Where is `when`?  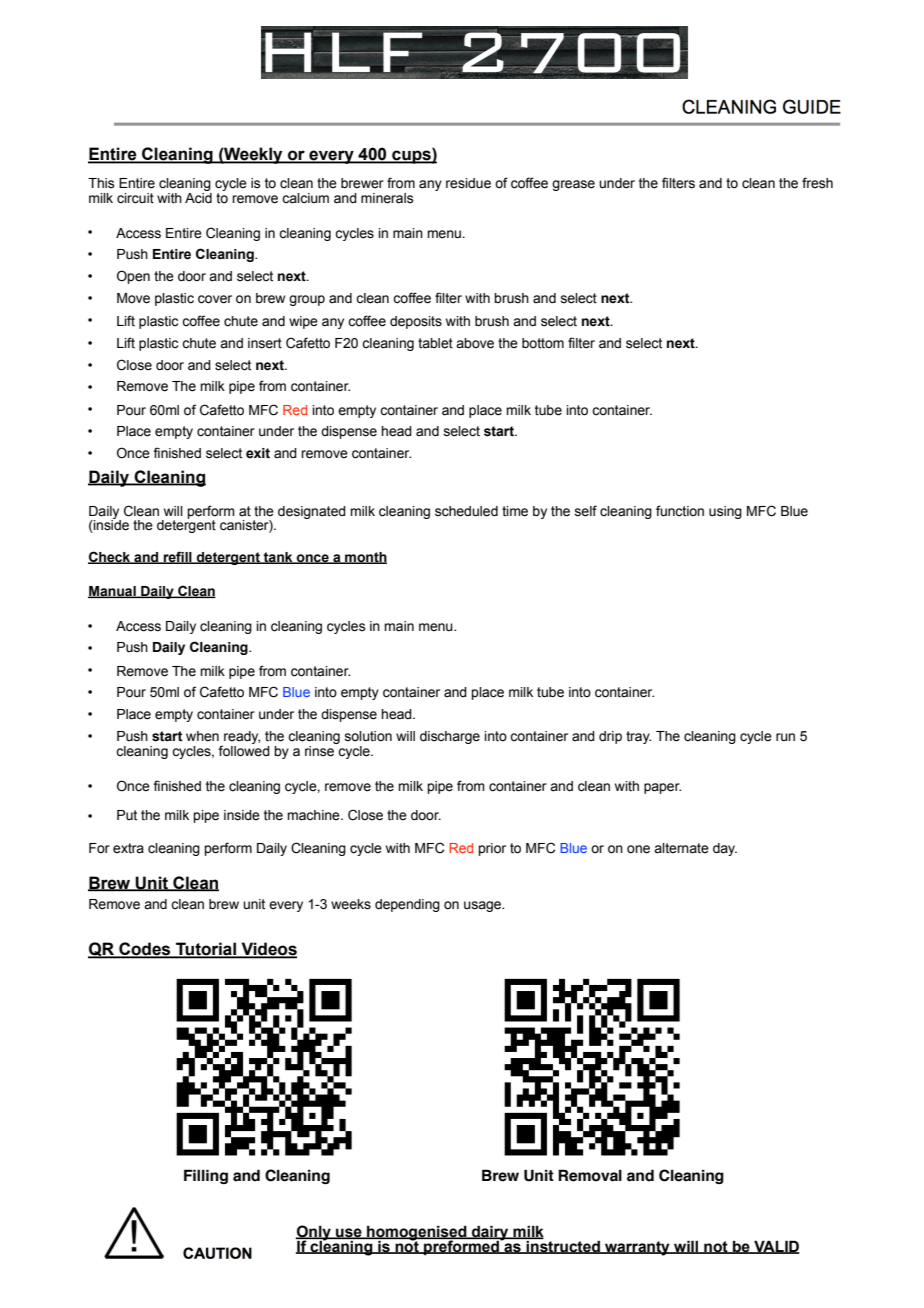 when is located at coordinates (202, 736).
